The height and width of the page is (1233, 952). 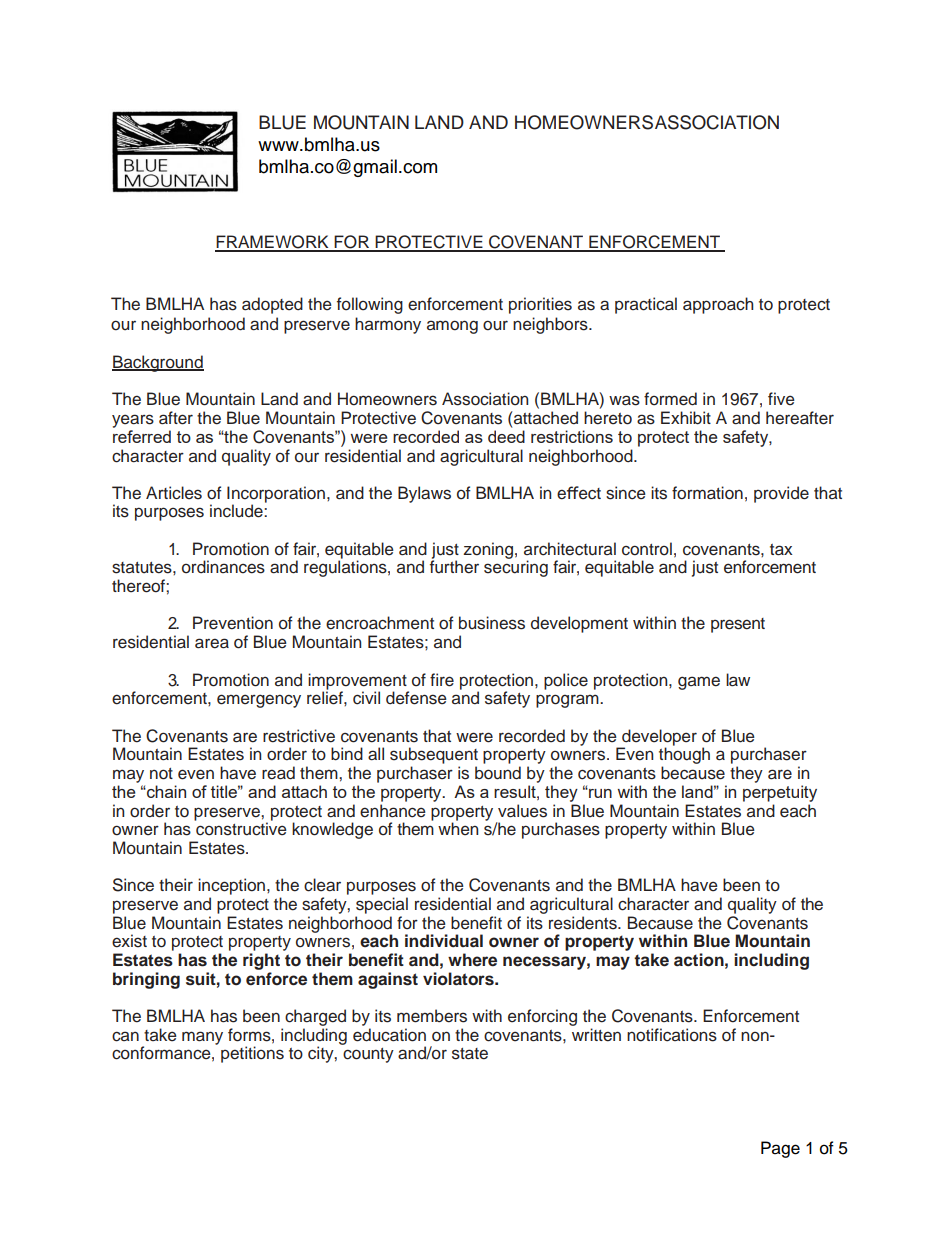 What do you see at coordinates (458, 828) in the page?
I see `when` at bounding box center [458, 828].
